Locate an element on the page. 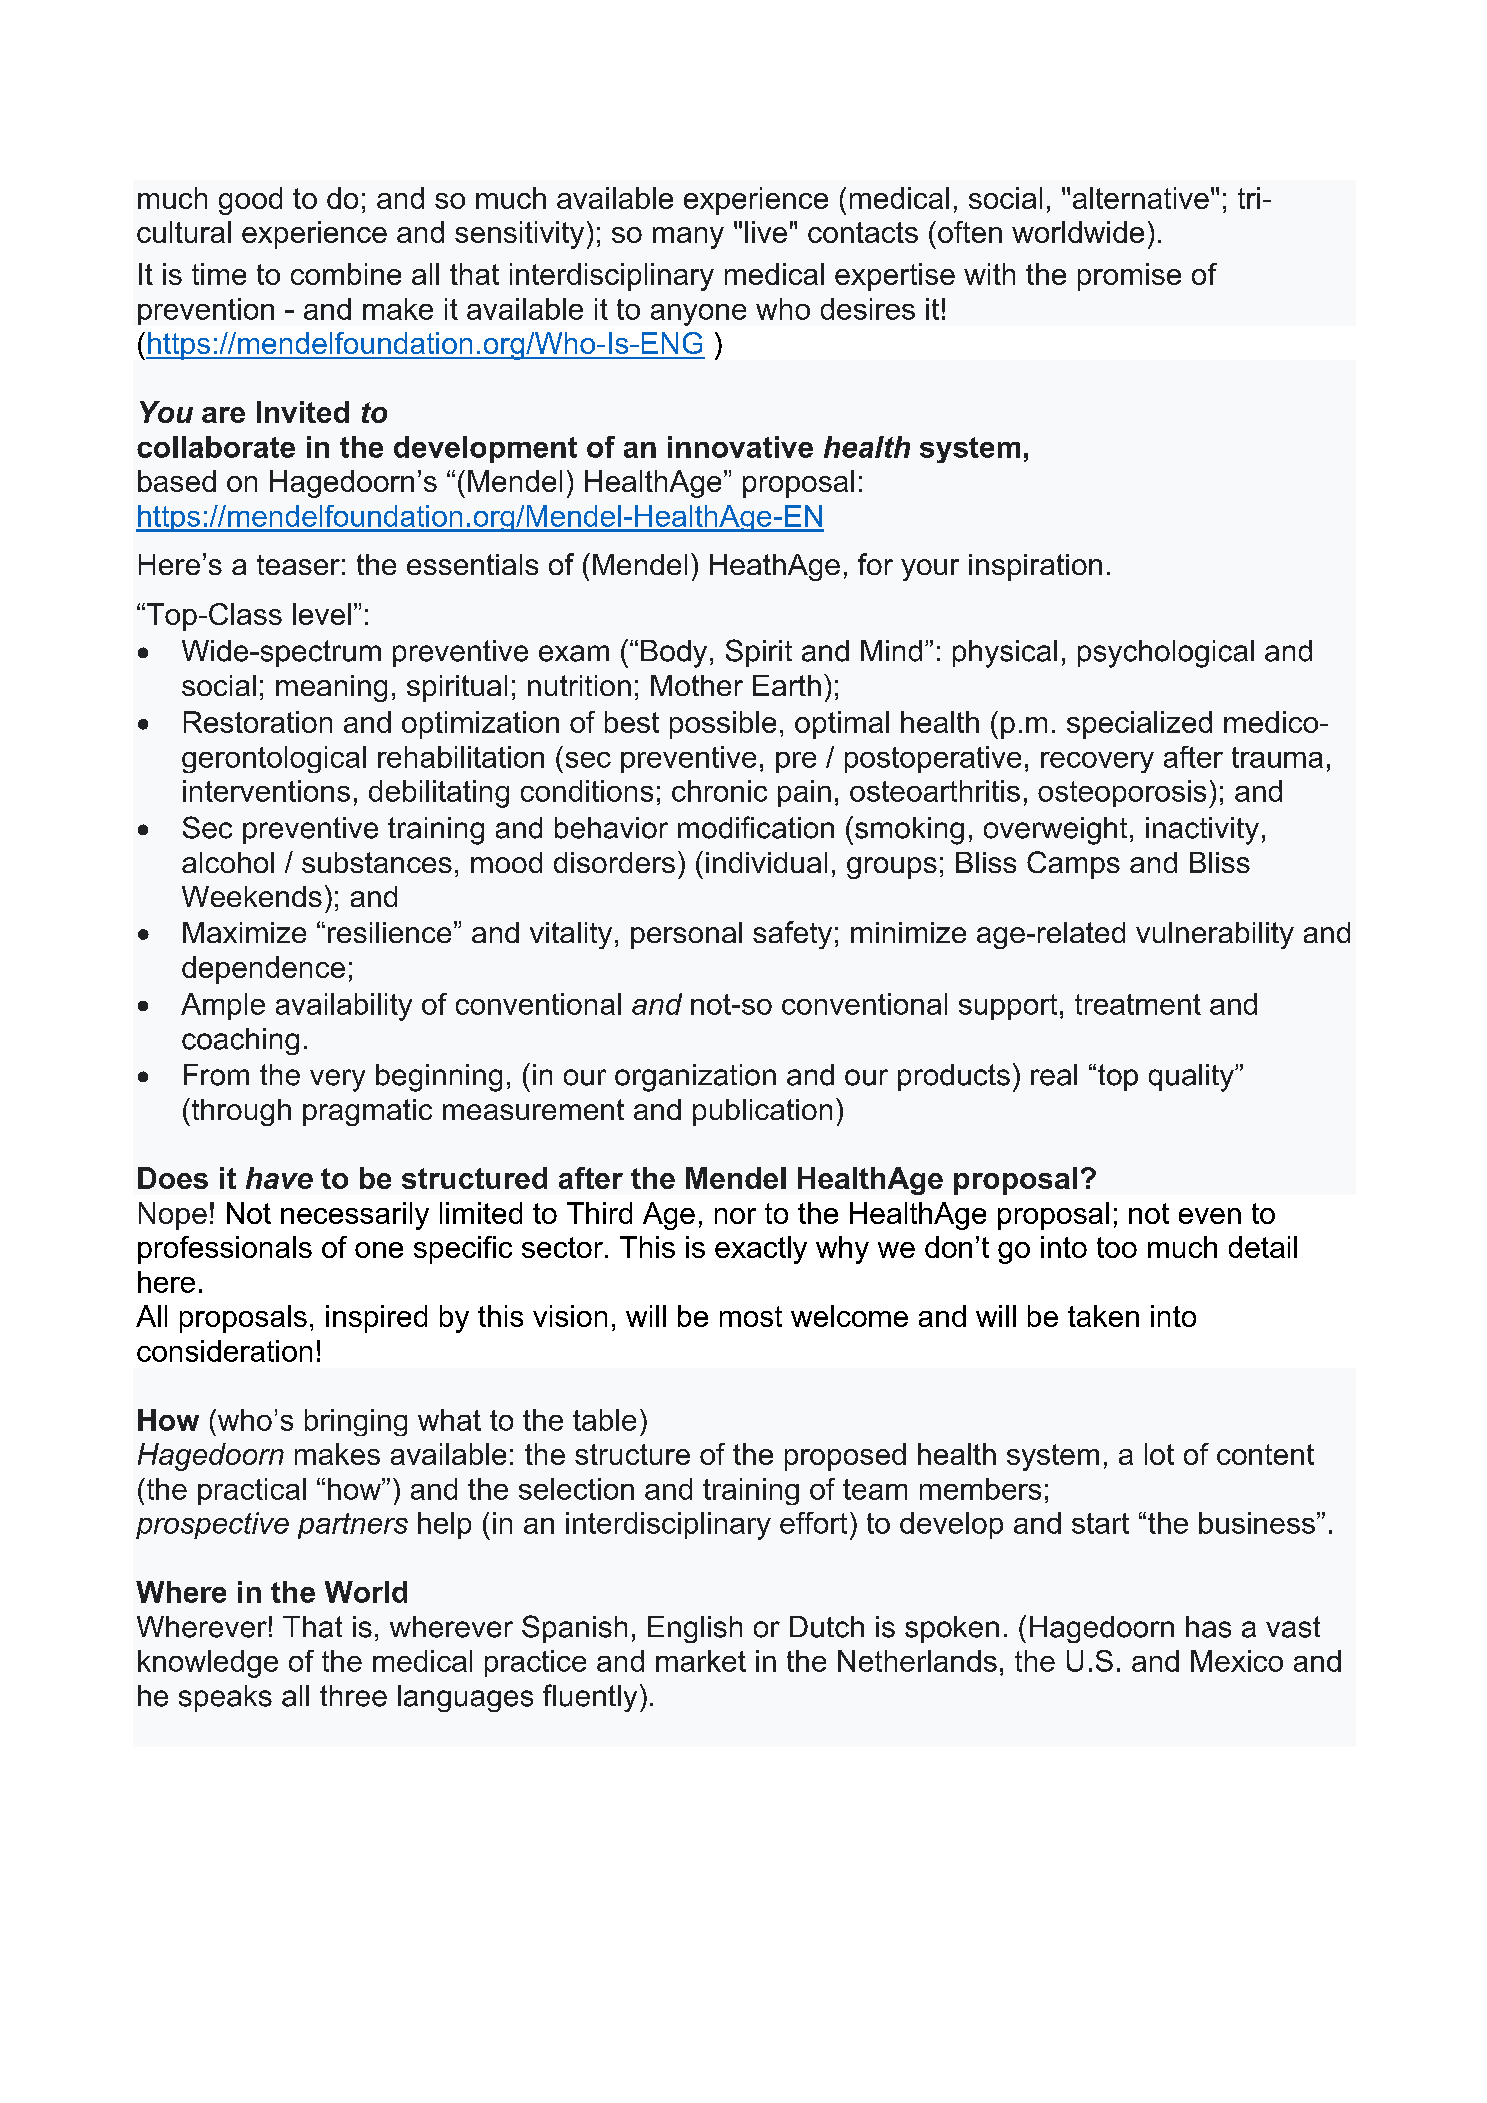  combine is located at coordinates (346, 274).
